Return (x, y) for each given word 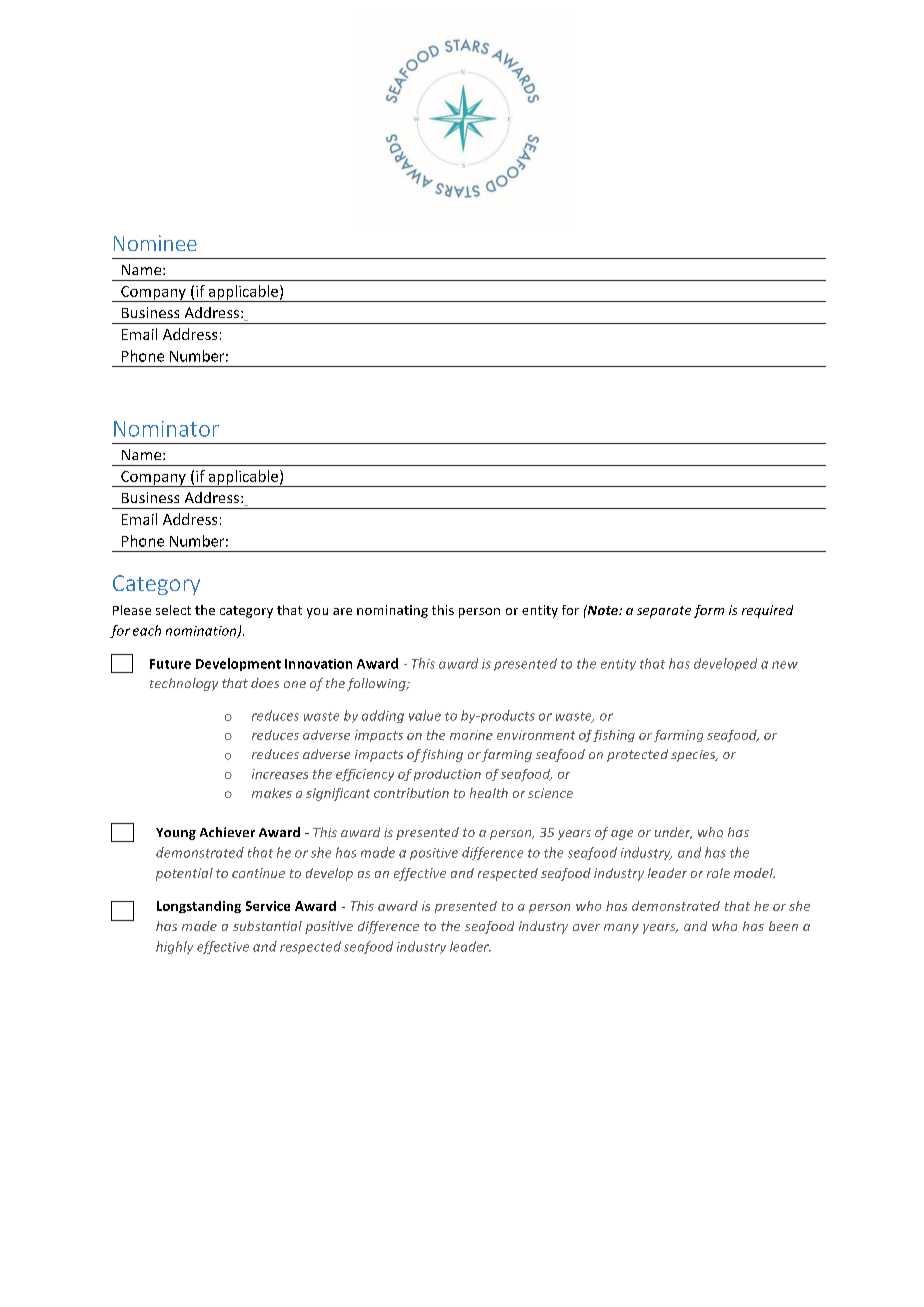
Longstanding (199, 907)
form (709, 611)
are (342, 611)
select (173, 610)
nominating (392, 611)
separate (664, 612)
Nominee (155, 243)
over (586, 927)
